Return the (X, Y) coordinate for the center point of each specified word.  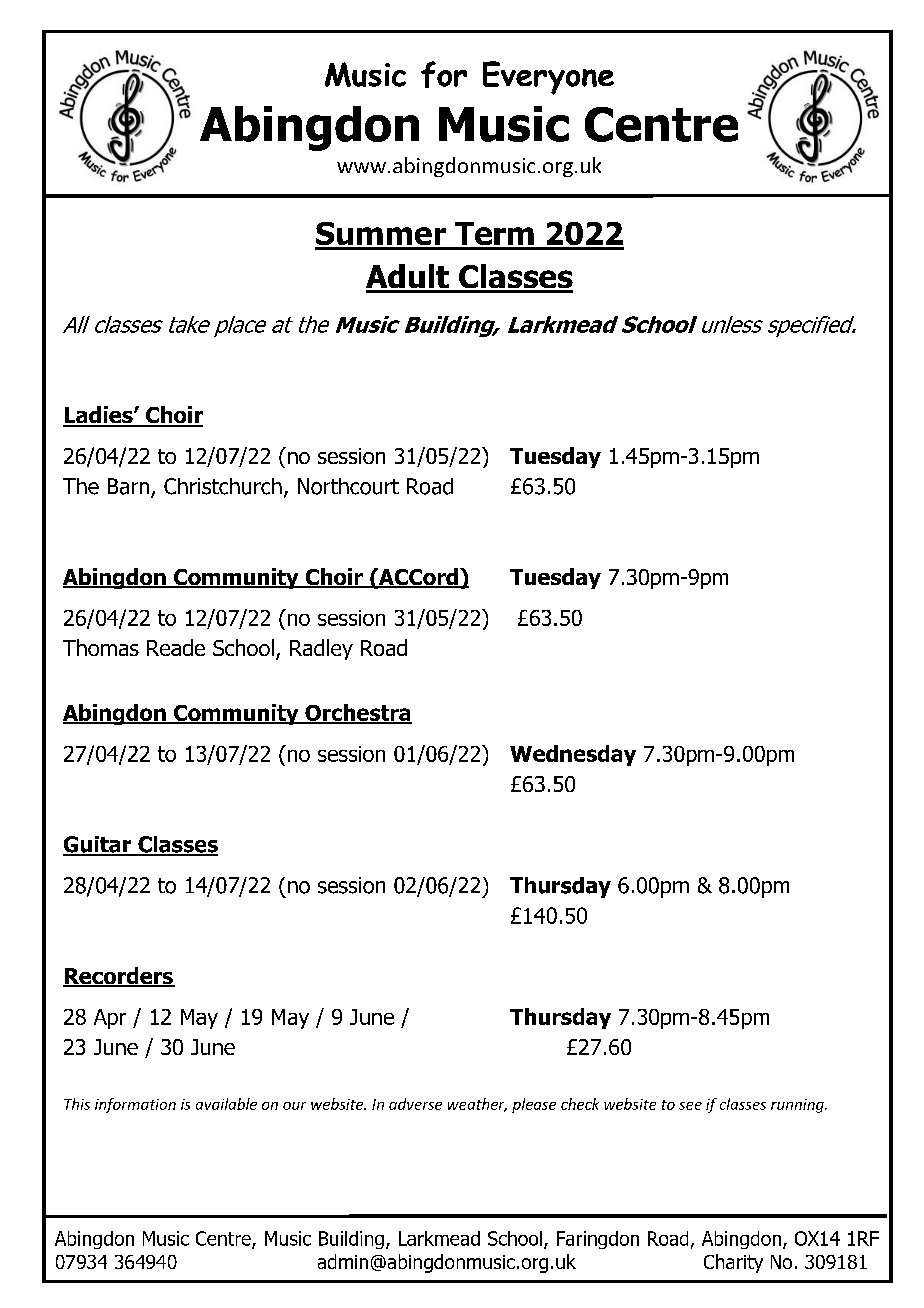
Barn (128, 486)
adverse (415, 1104)
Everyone (548, 78)
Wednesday (573, 755)
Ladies (99, 416)
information (135, 1105)
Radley (321, 649)
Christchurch (223, 486)
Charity (733, 1263)
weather (477, 1105)
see (690, 1106)
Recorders (119, 977)
